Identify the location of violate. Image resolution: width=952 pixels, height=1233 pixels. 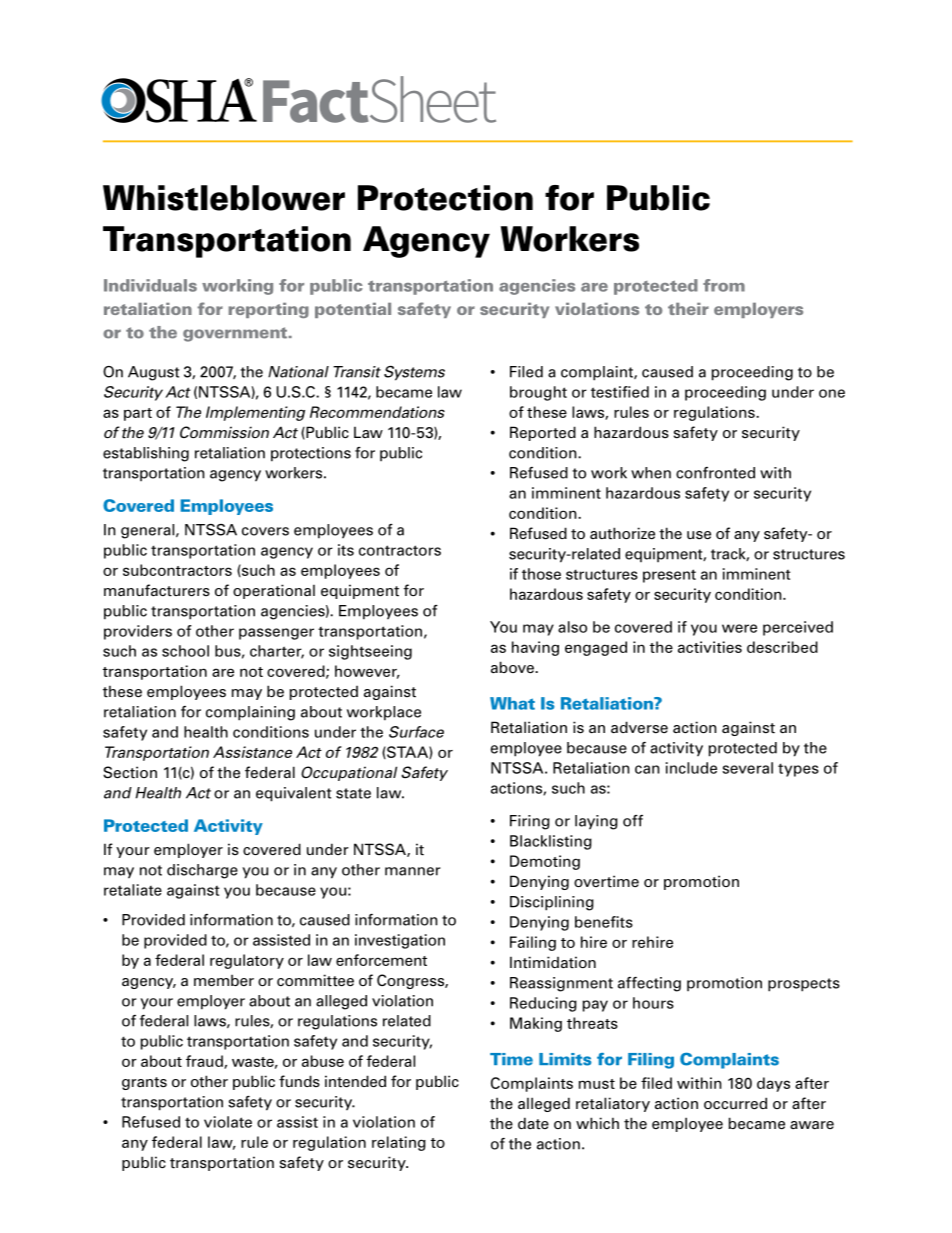
(228, 1122).
